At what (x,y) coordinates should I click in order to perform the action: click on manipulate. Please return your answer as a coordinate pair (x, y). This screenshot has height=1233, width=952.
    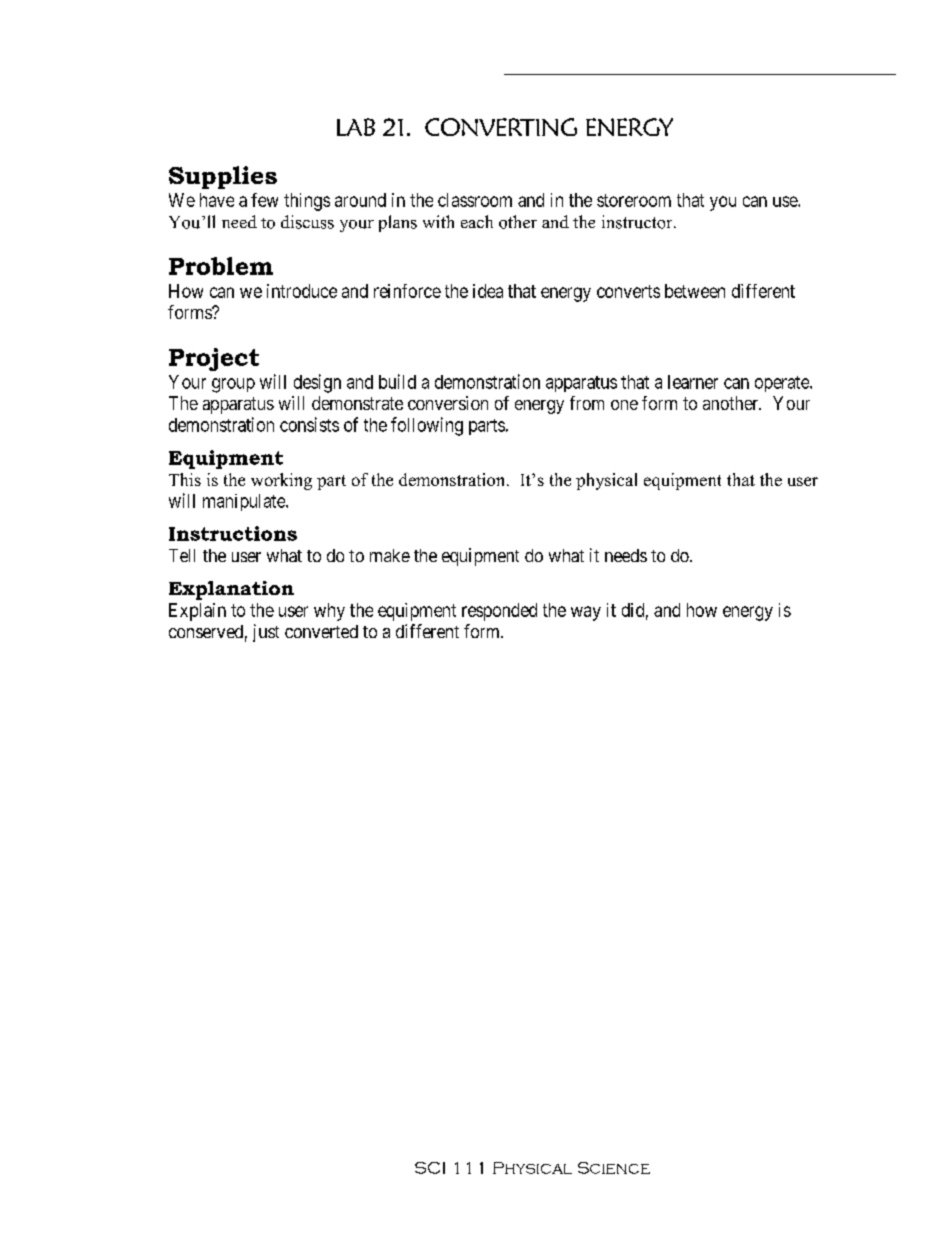
    Looking at the image, I should click on (245, 502).
